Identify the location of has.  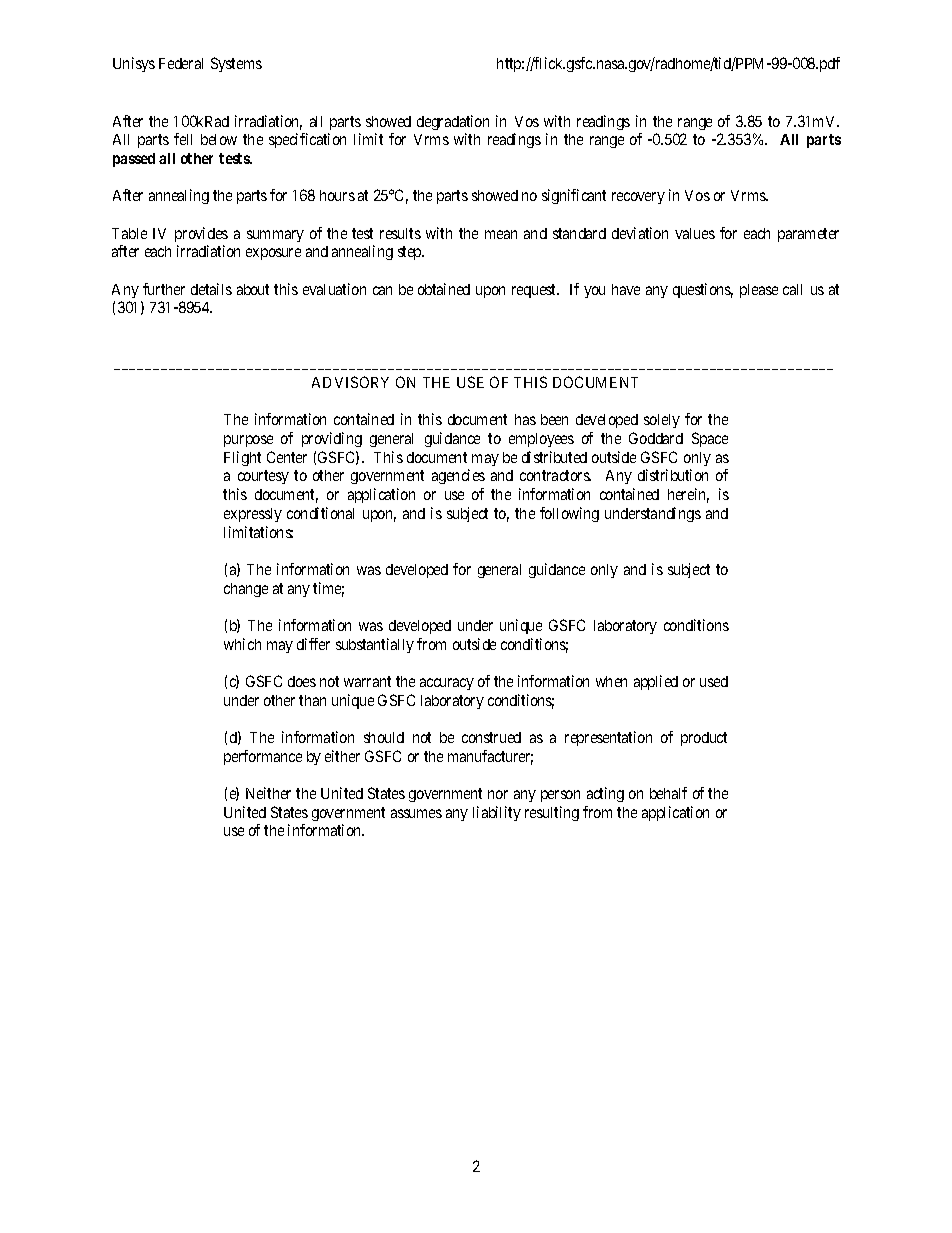
(525, 419).
